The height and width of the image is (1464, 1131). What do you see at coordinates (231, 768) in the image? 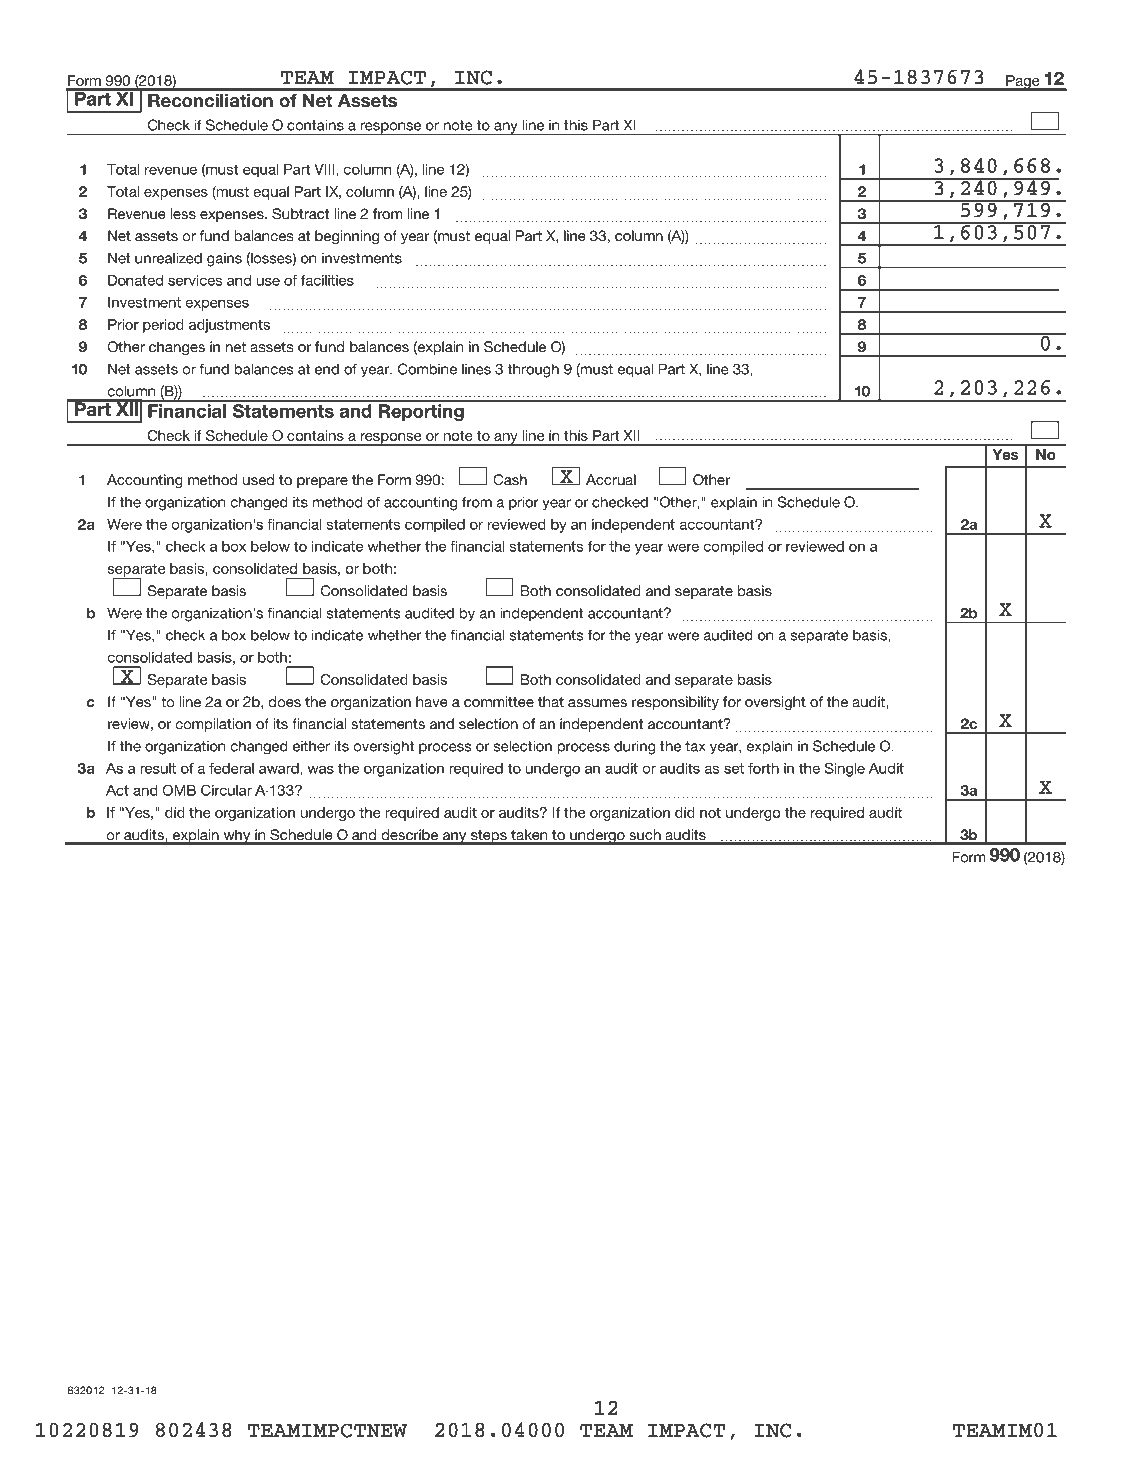
I see `federal` at bounding box center [231, 768].
